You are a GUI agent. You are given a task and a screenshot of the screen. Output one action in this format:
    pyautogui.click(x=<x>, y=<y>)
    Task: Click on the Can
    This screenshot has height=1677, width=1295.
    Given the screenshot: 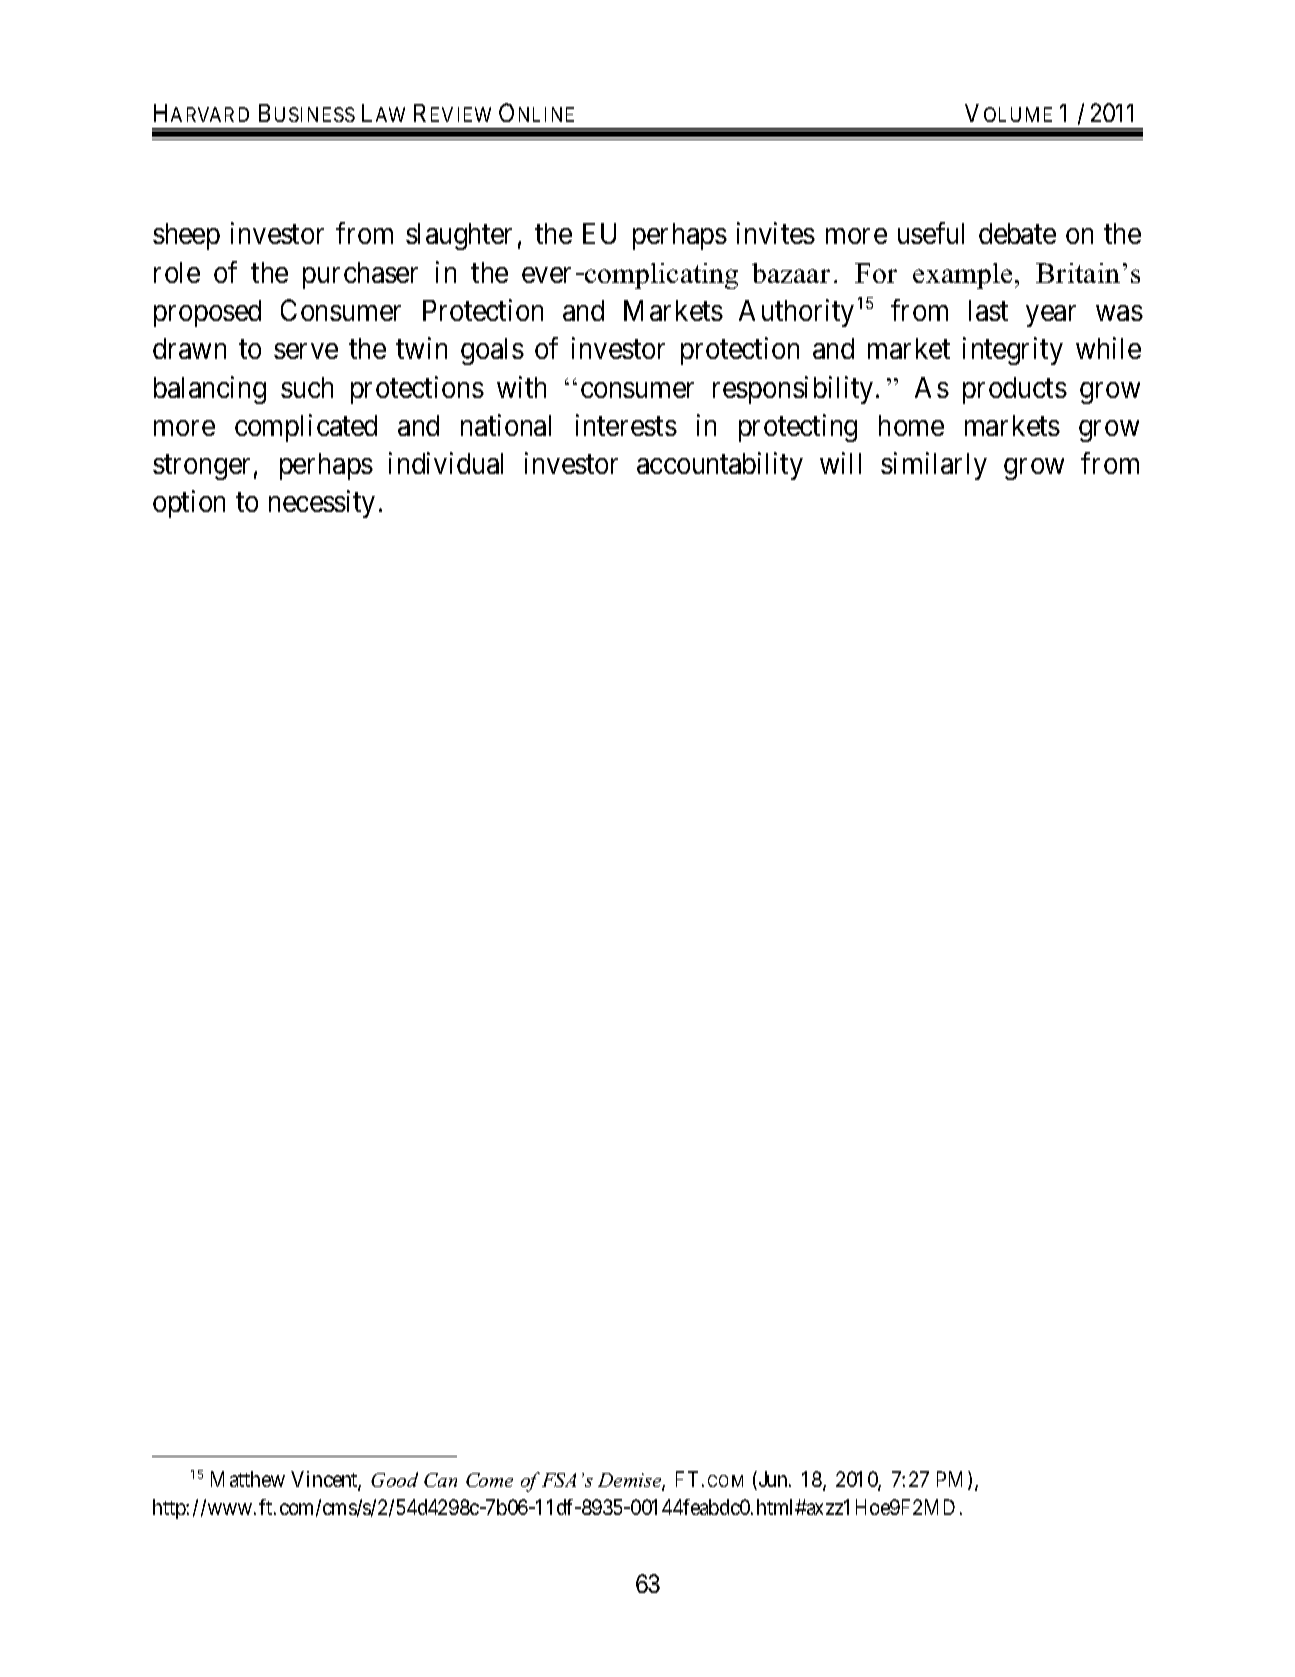 What is the action you would take?
    pyautogui.click(x=440, y=1480)
